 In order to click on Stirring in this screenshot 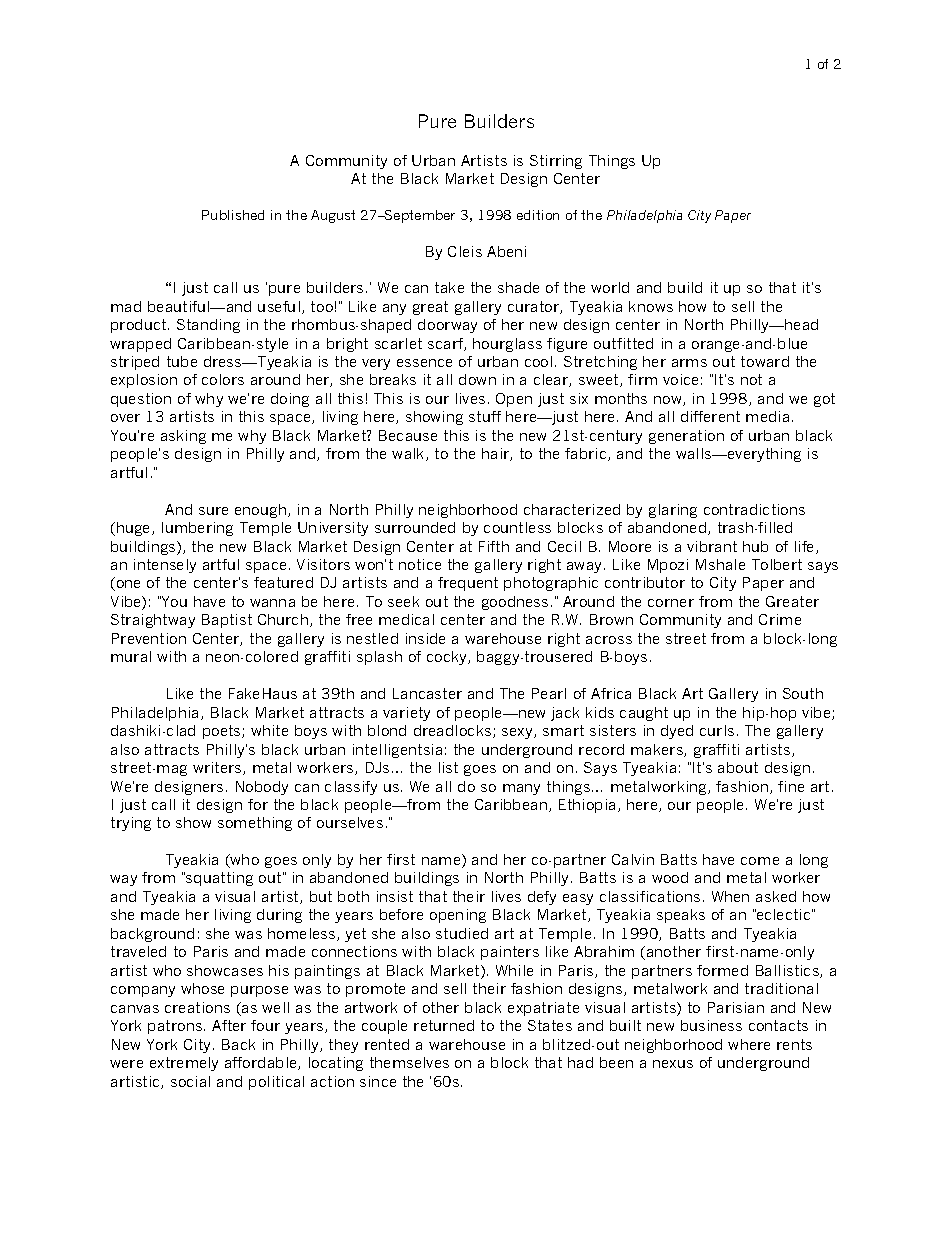, I will do `click(556, 162)`.
